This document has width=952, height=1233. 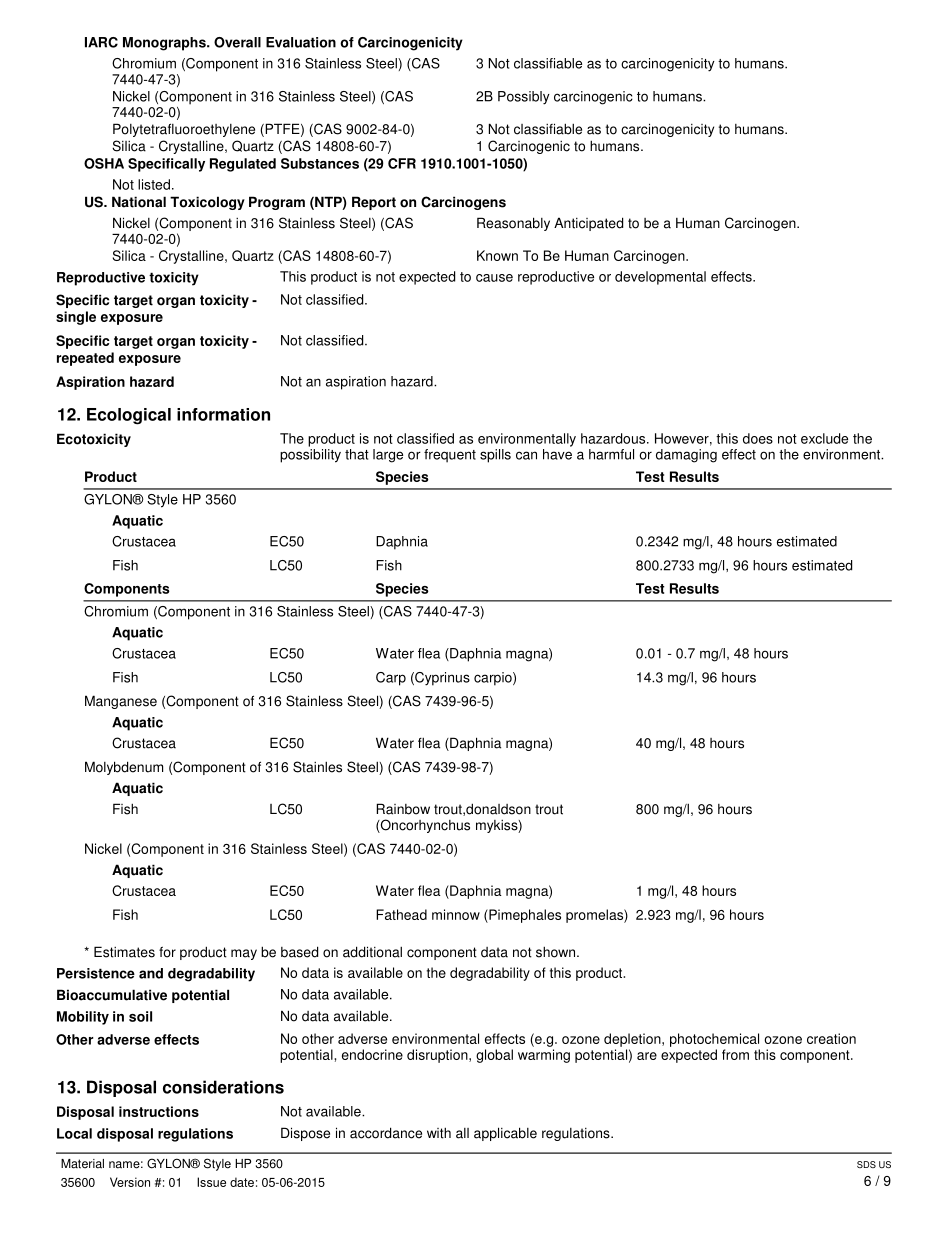 I want to click on minnow, so click(x=456, y=914).
